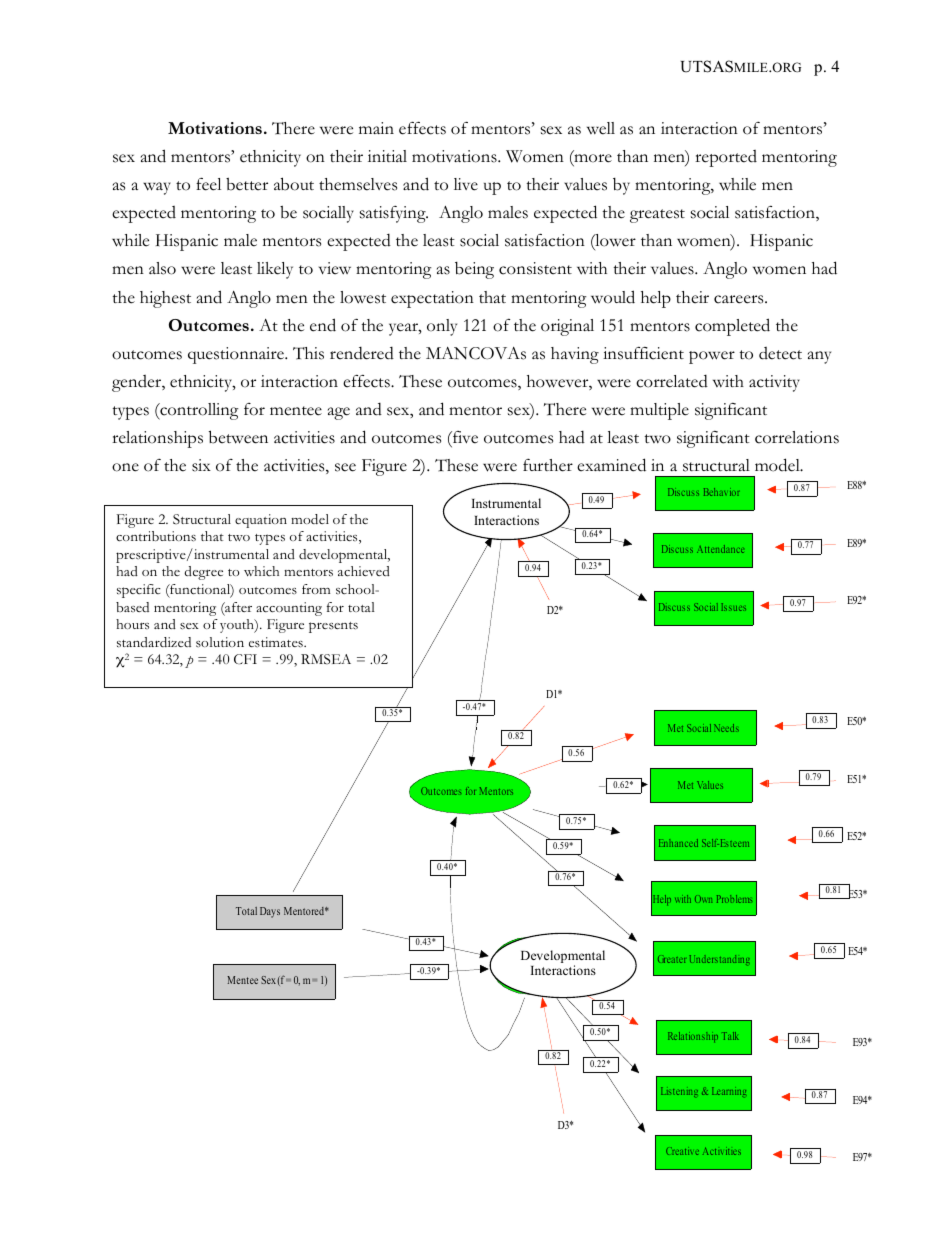 The height and width of the image is (1233, 952). What do you see at coordinates (726, 158) in the image?
I see `reported` at bounding box center [726, 158].
